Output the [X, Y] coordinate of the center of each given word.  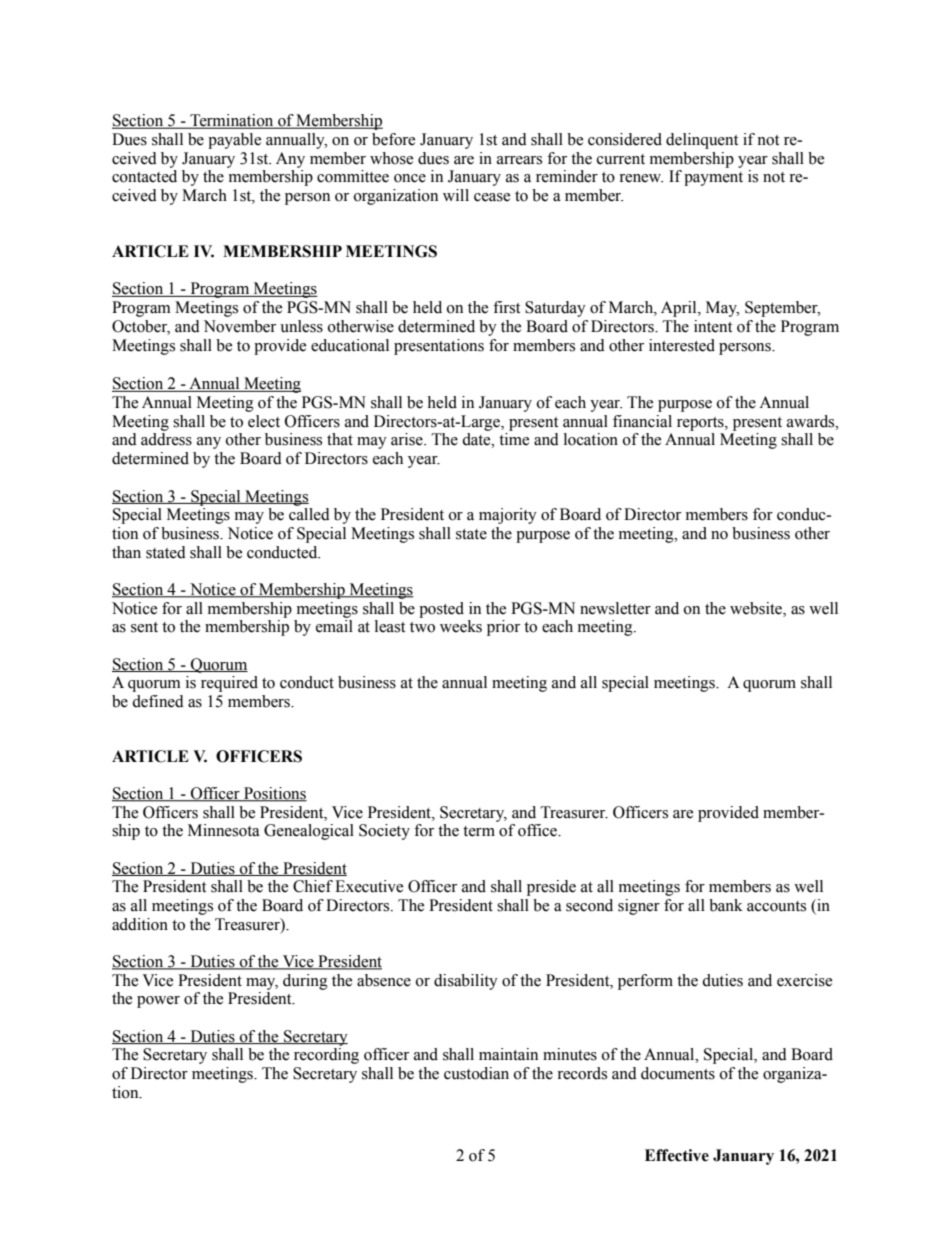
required [229, 684]
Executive [369, 886]
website [757, 608]
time [514, 439]
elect [264, 421]
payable [234, 141]
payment [713, 179]
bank [726, 905]
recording [326, 1056]
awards [812, 421]
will [456, 195]
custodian [476, 1073]
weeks [461, 626]
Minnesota [224, 830]
